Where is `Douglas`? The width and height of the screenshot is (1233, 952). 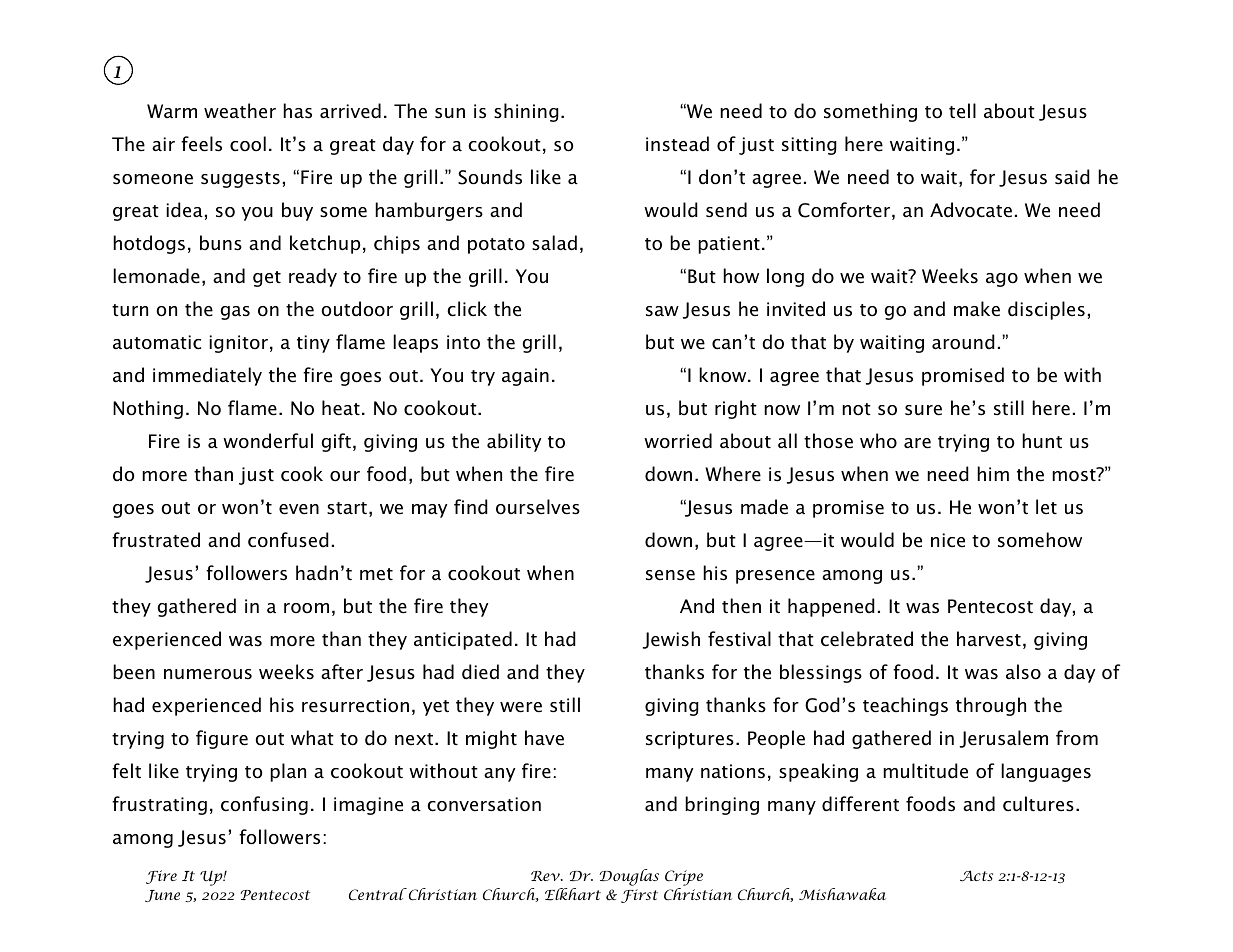
Douglas is located at coordinates (629, 877).
